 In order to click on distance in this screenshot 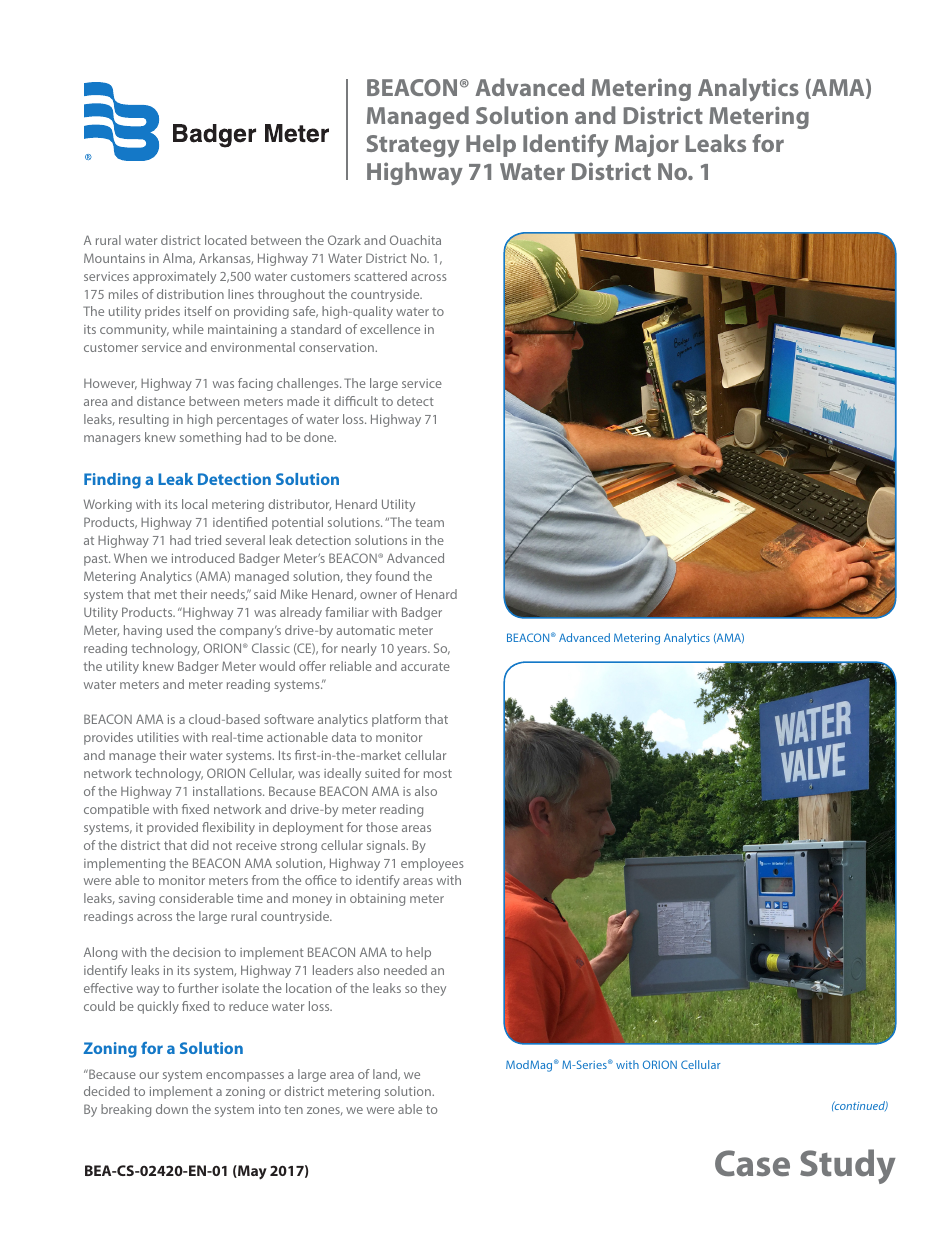, I will do `click(161, 401)`.
